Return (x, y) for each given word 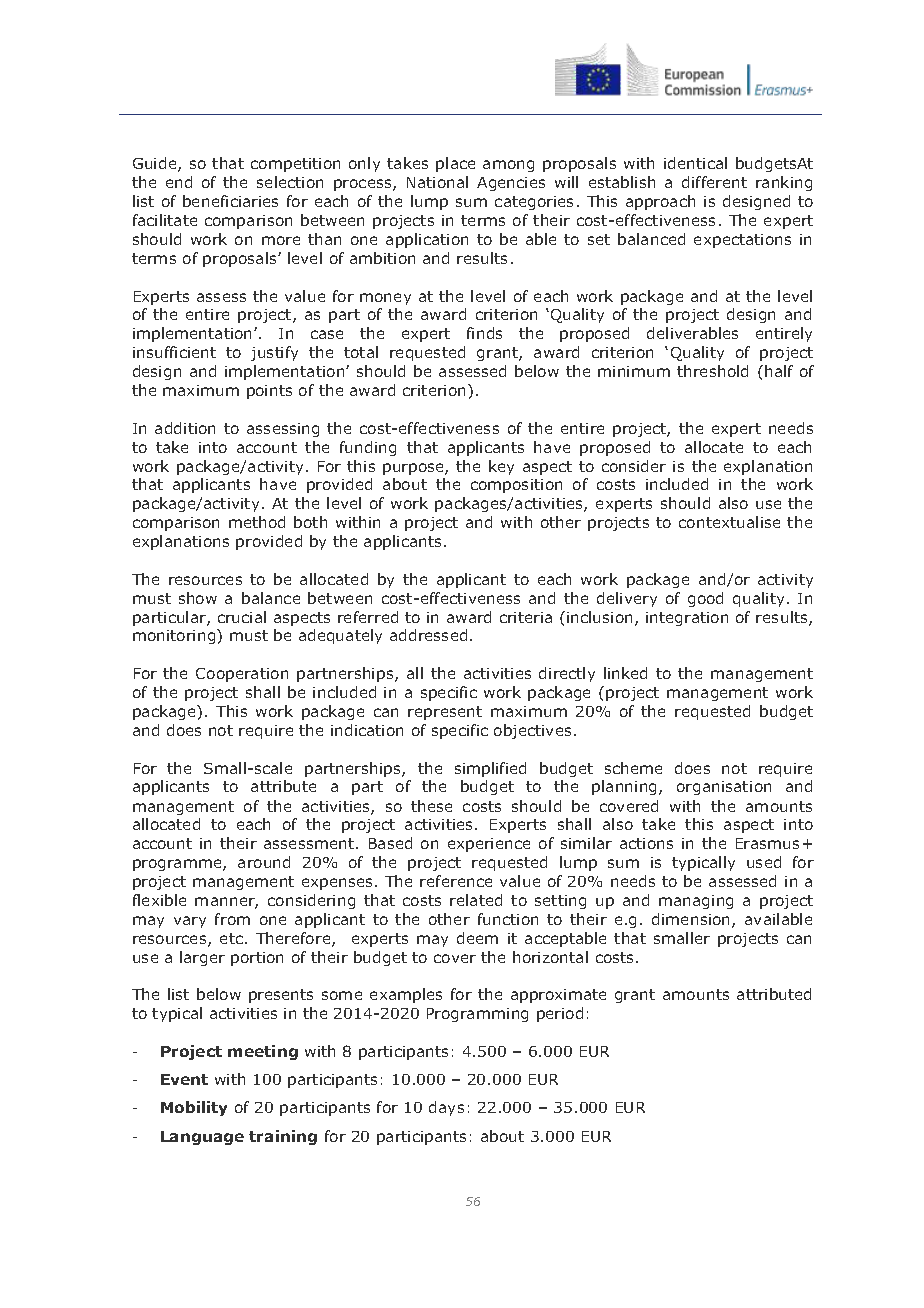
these (431, 806)
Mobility (194, 1108)
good (705, 599)
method (257, 522)
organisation (724, 788)
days (446, 1108)
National (437, 182)
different (714, 182)
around (264, 862)
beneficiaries (230, 201)
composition (516, 486)
